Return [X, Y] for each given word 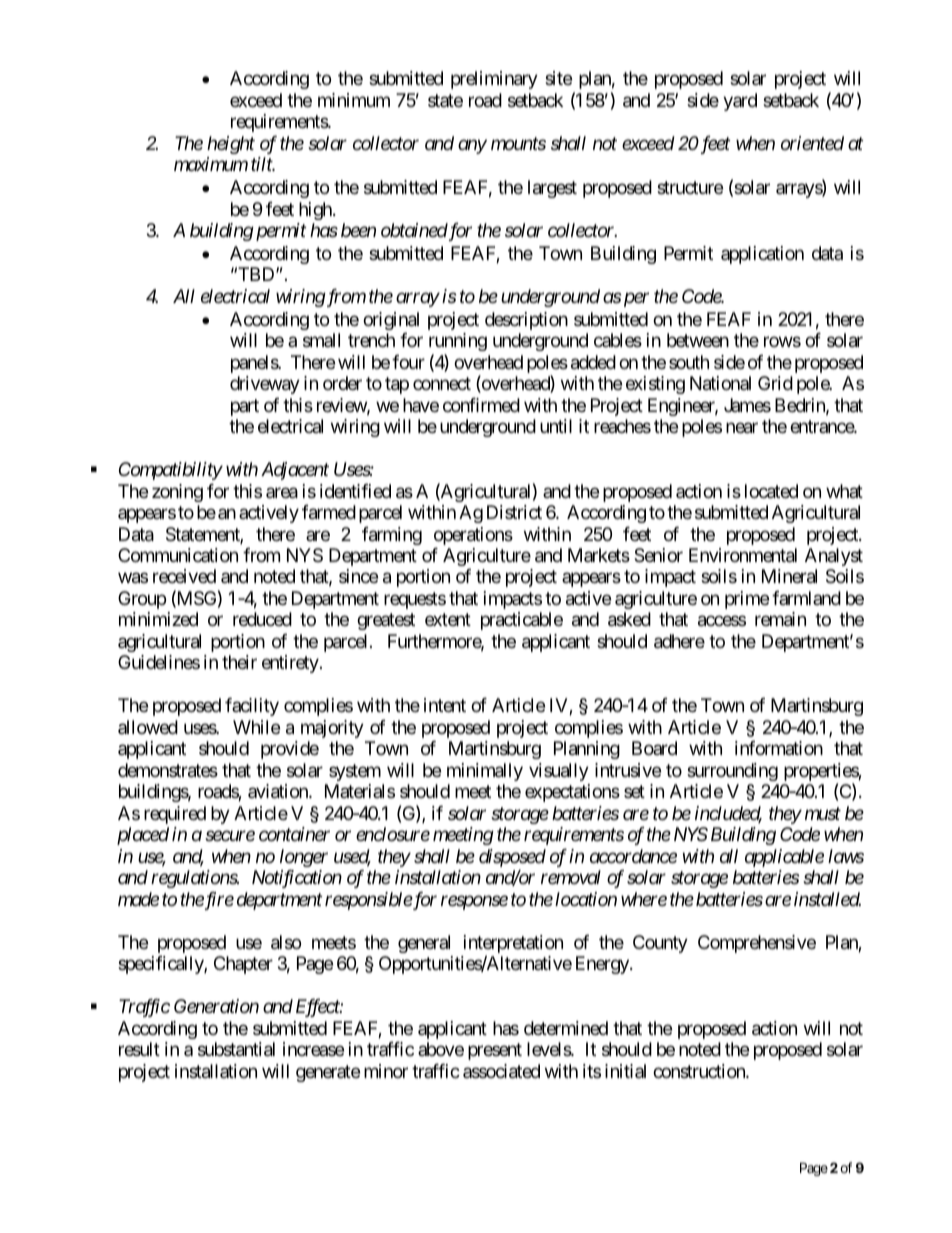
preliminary [494, 80]
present [495, 1051]
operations [473, 536]
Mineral [789, 576]
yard [740, 102]
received [184, 576]
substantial [236, 1049]
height [231, 145]
